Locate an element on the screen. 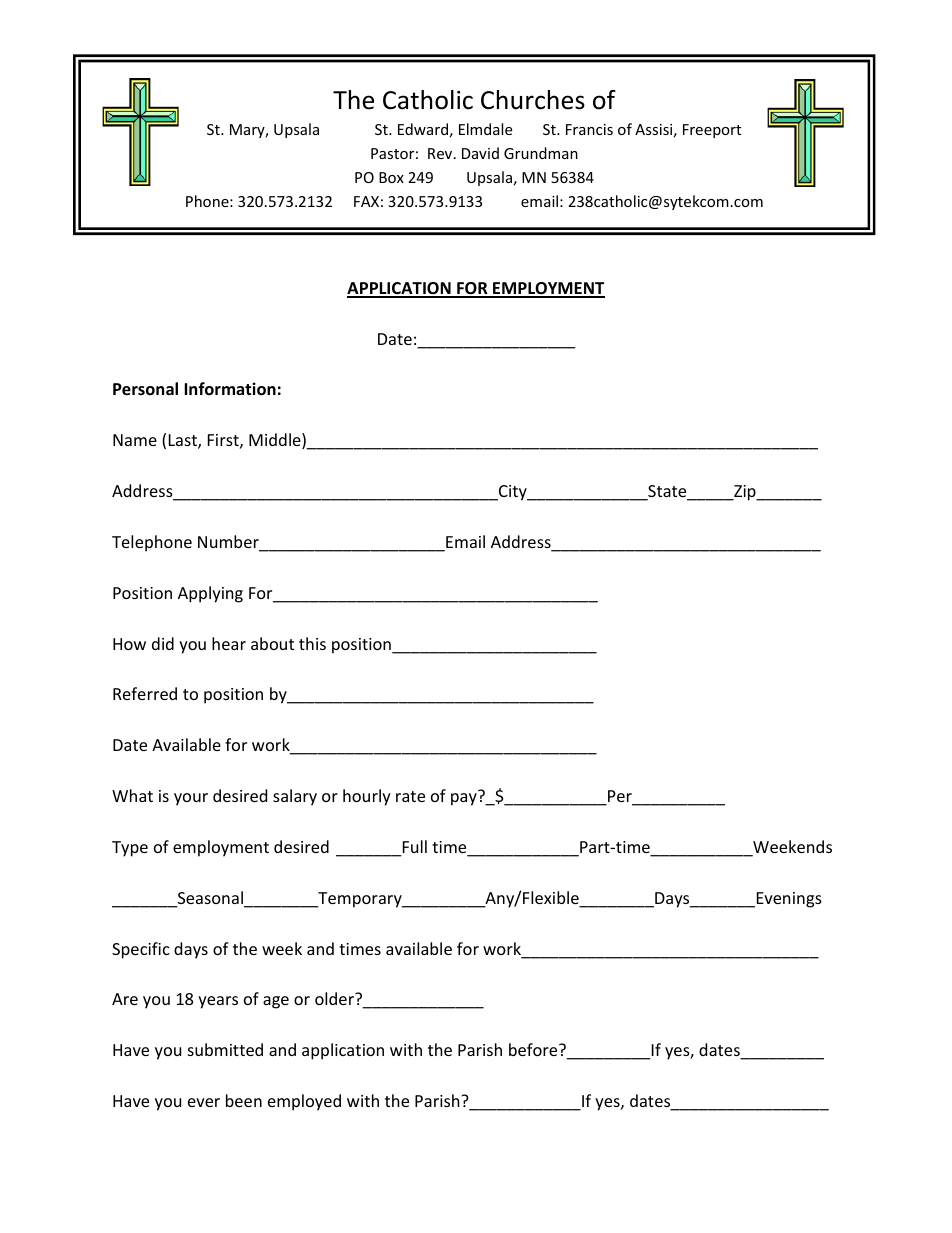 The height and width of the screenshot is (1233, 952). Applying is located at coordinates (210, 594).
